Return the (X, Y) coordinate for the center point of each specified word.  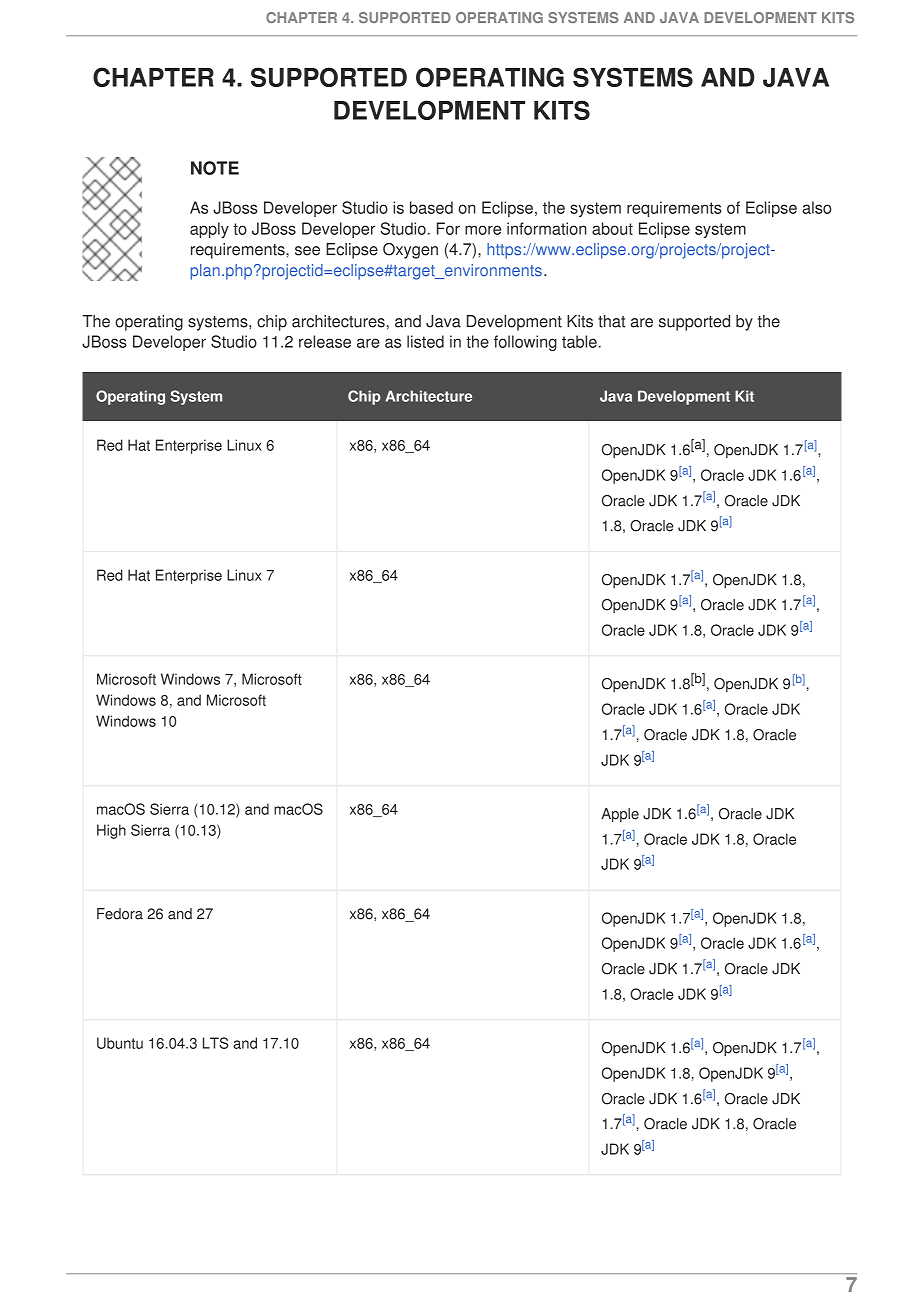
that (611, 321)
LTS (216, 1043)
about (612, 228)
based (431, 207)
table (579, 341)
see (307, 251)
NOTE (215, 168)
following (525, 343)
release (325, 341)
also (816, 207)
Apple (620, 815)
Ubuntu (120, 1043)
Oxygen (410, 251)
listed (425, 341)
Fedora (120, 914)
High (111, 831)
